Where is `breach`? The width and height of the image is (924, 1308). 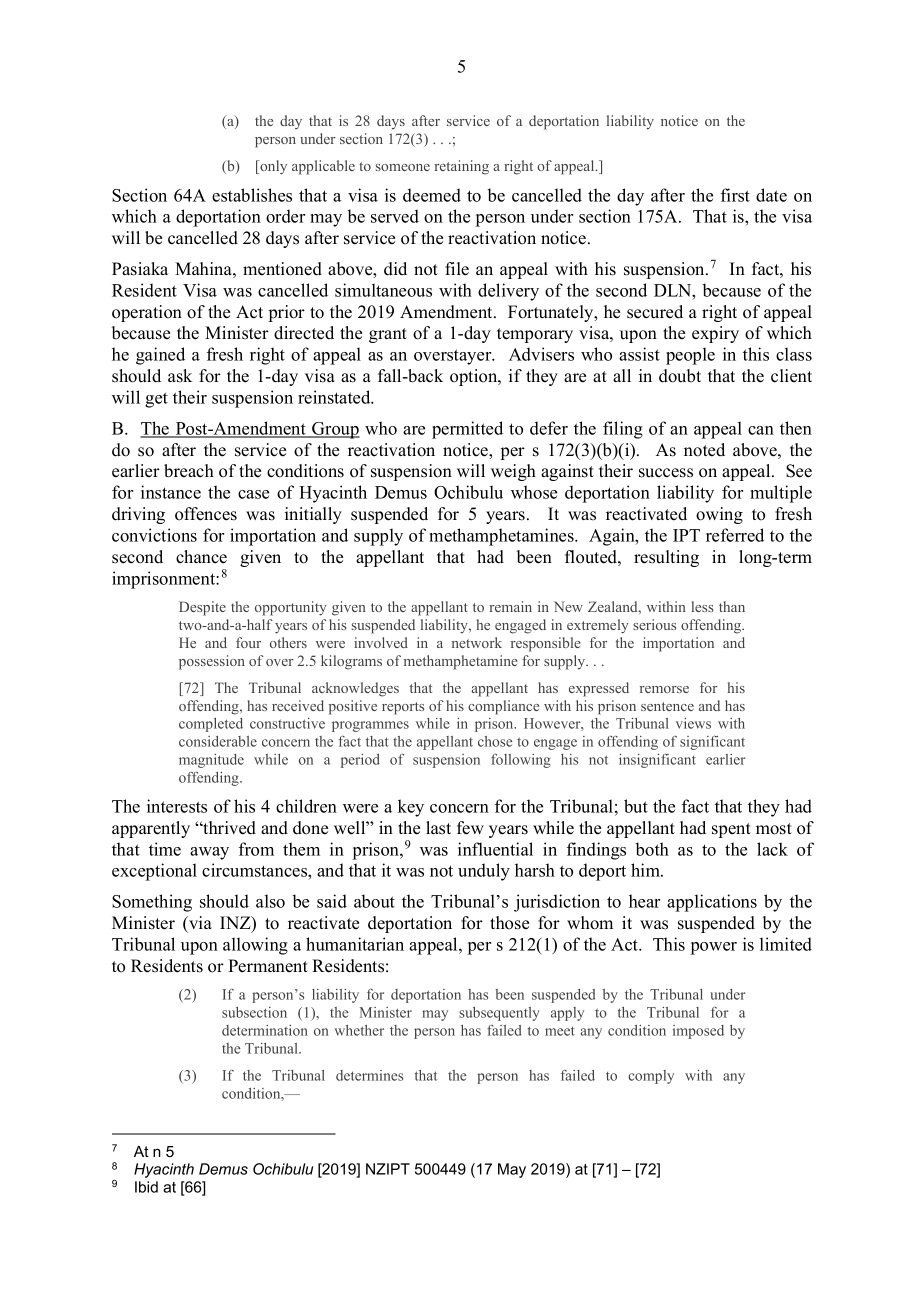 breach is located at coordinates (189, 471).
